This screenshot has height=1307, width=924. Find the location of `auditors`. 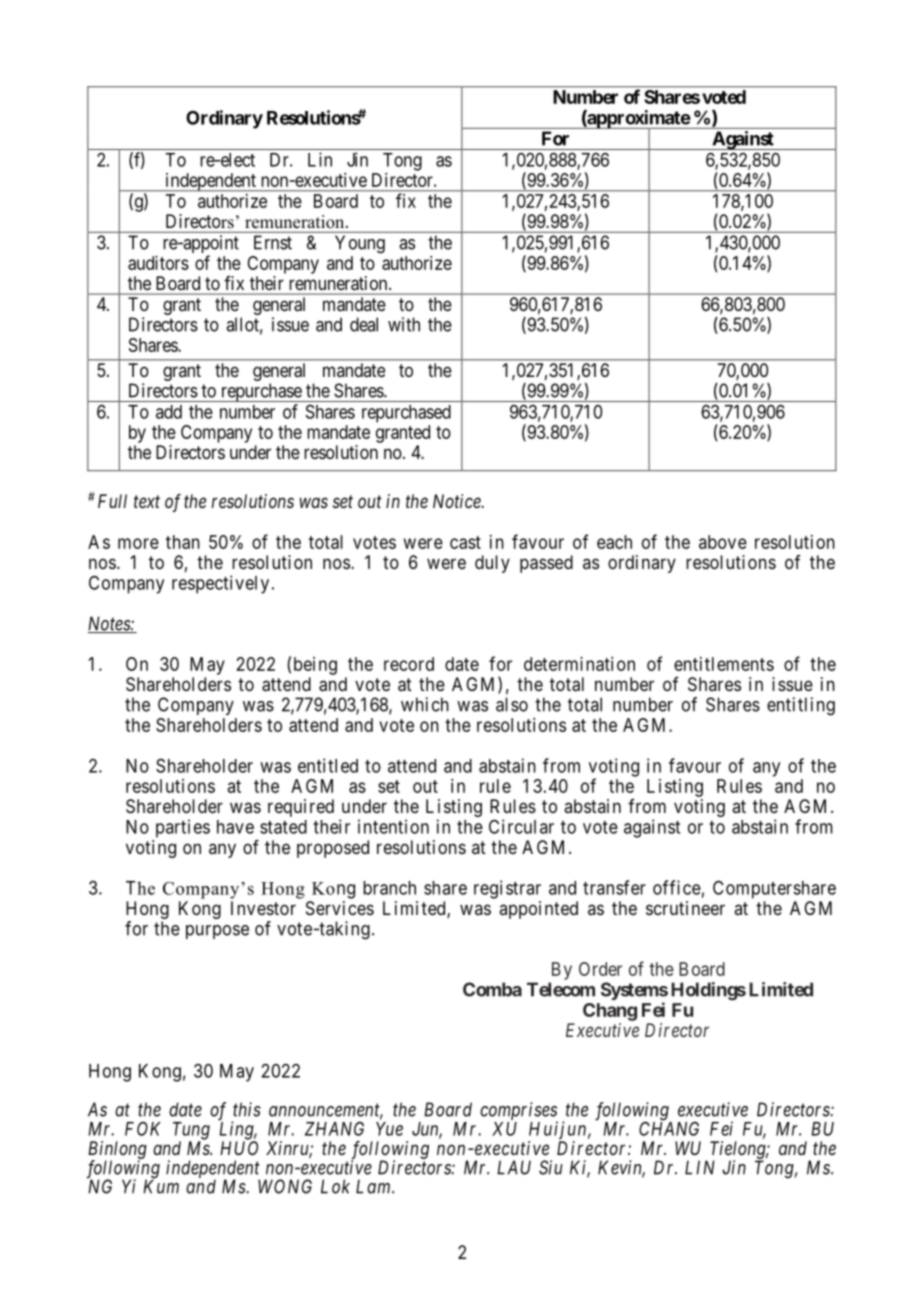

auditors is located at coordinates (158, 263).
